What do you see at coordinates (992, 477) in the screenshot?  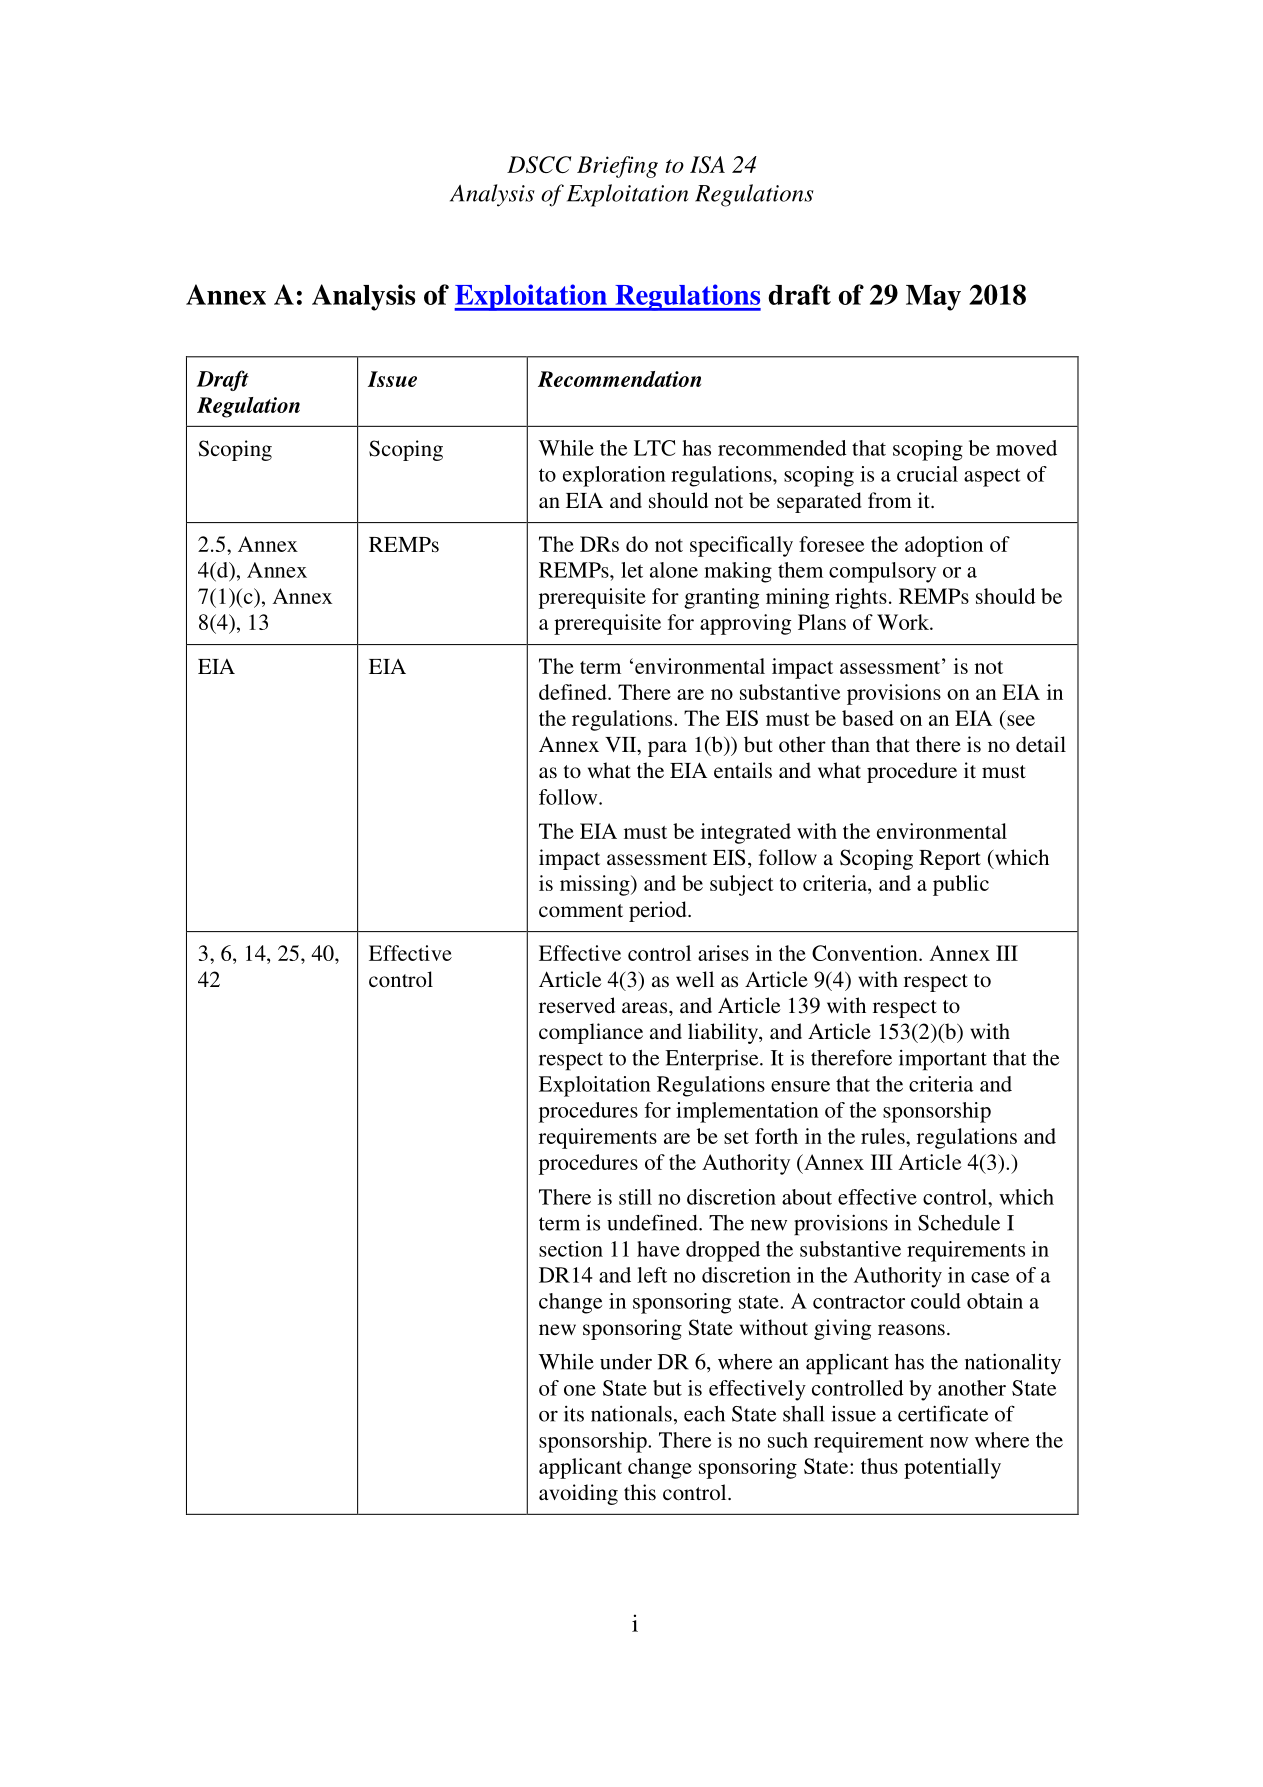 I see `aspect` at bounding box center [992, 477].
